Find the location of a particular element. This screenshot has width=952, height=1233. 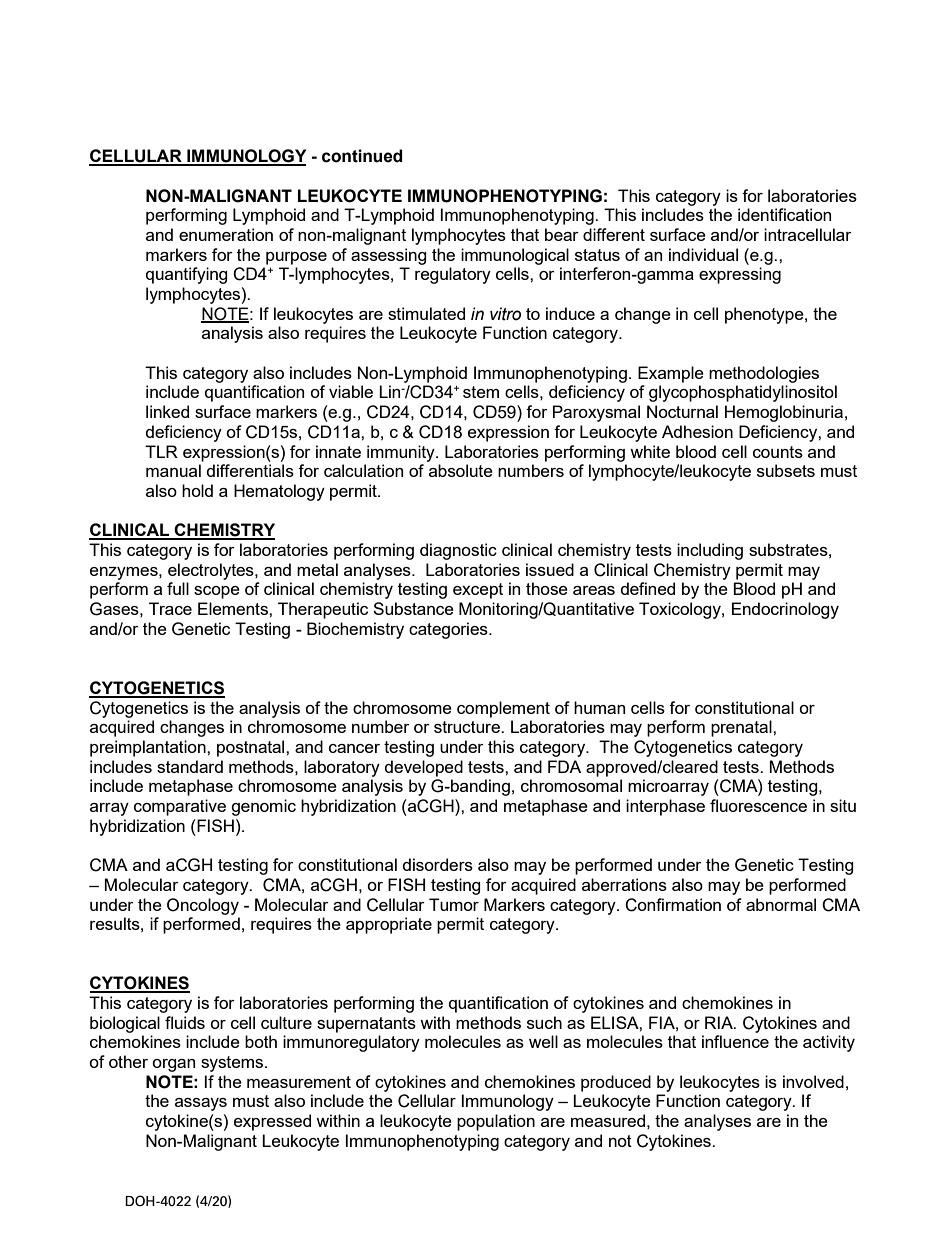

comparative is located at coordinates (180, 807).
